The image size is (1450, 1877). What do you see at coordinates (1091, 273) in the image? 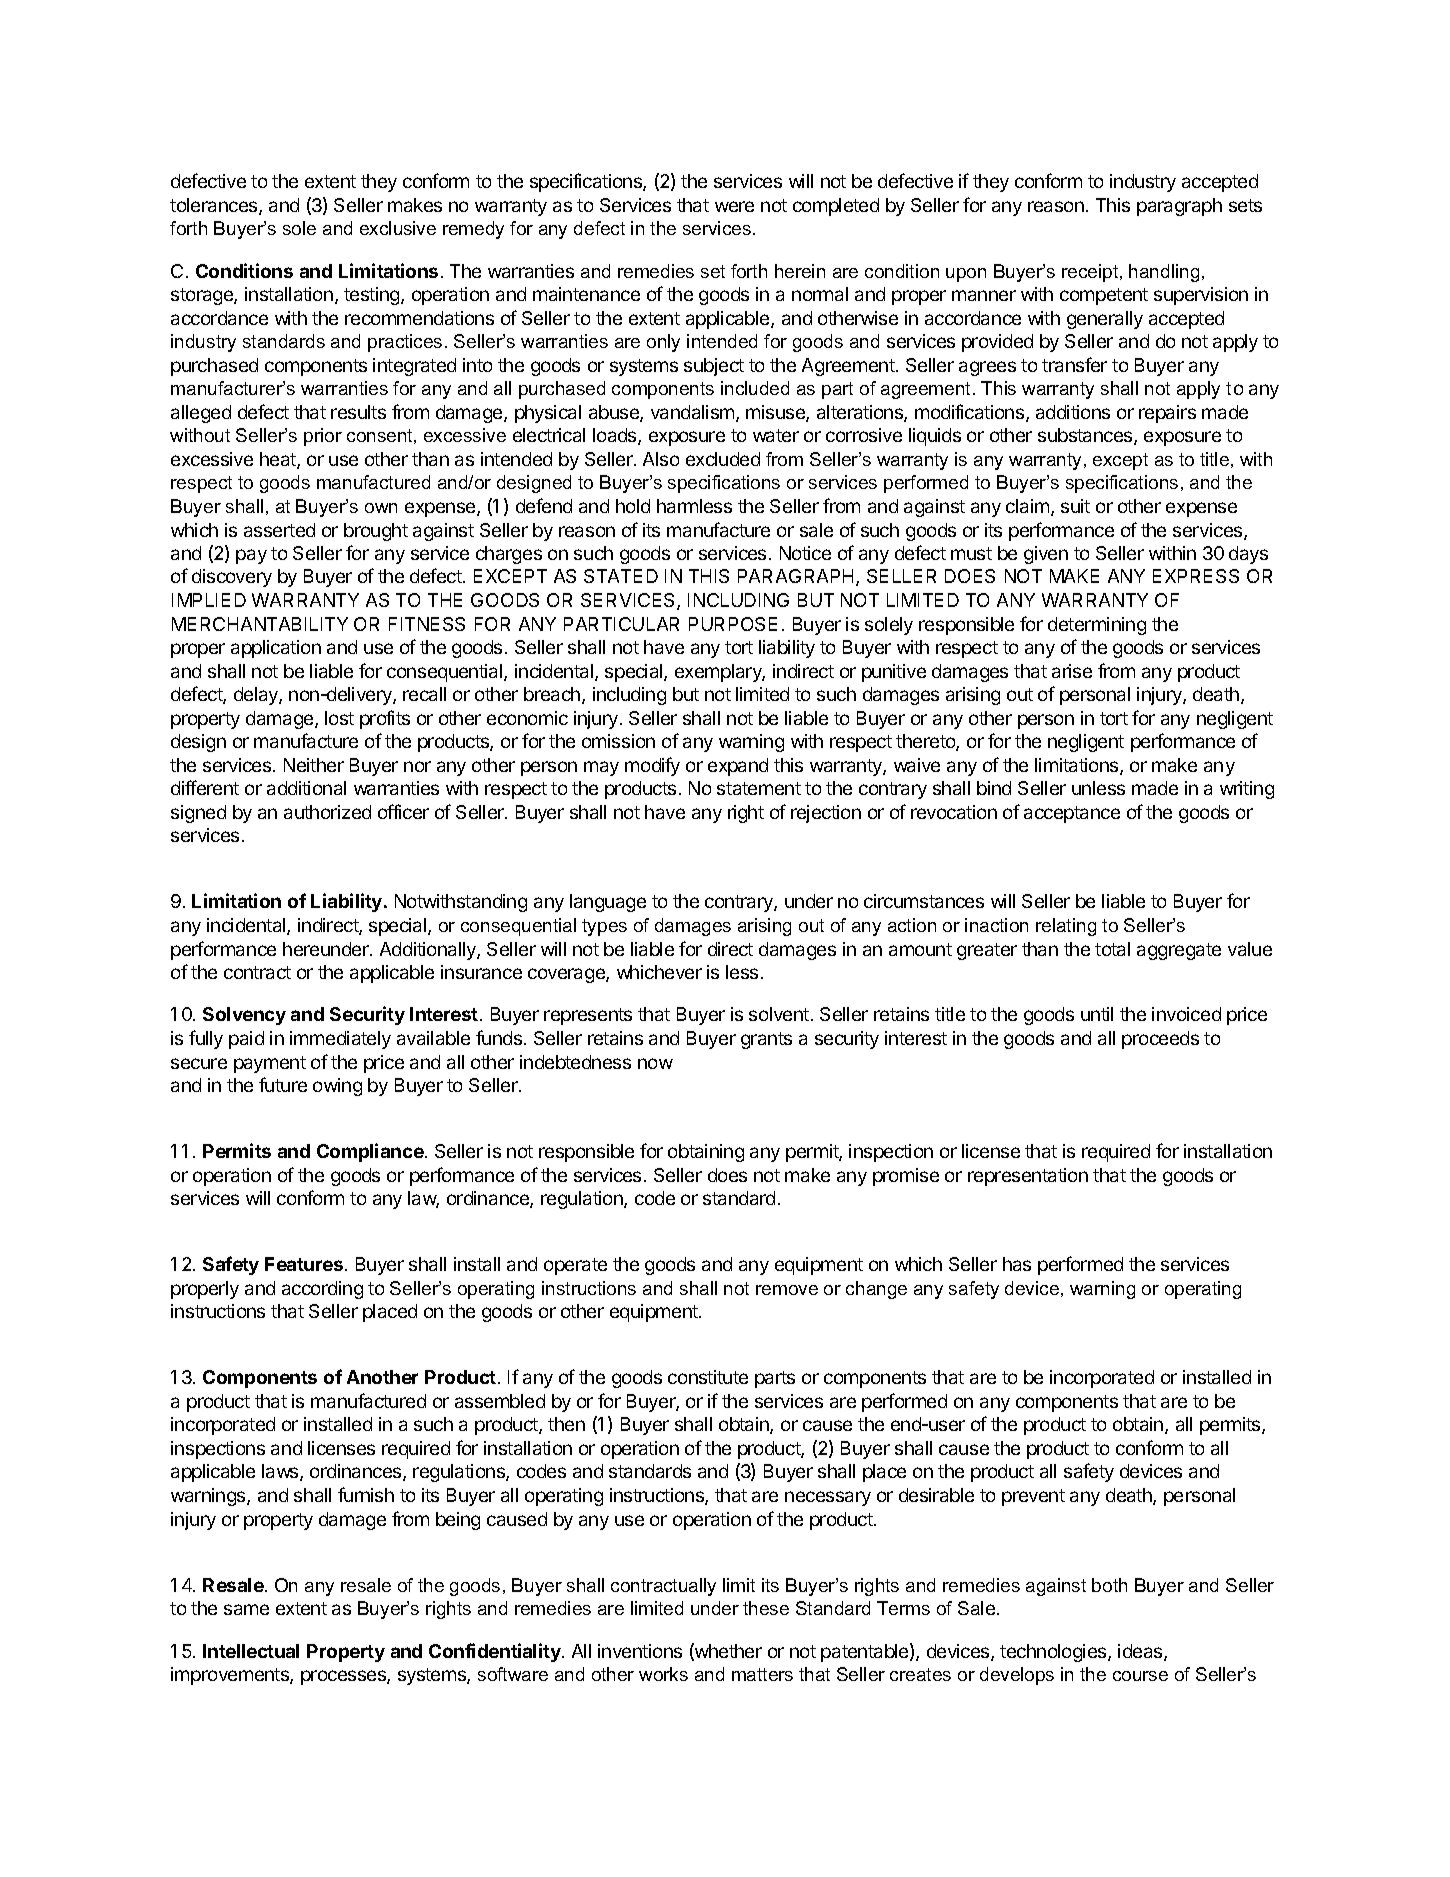
I see `receipt` at bounding box center [1091, 273].
